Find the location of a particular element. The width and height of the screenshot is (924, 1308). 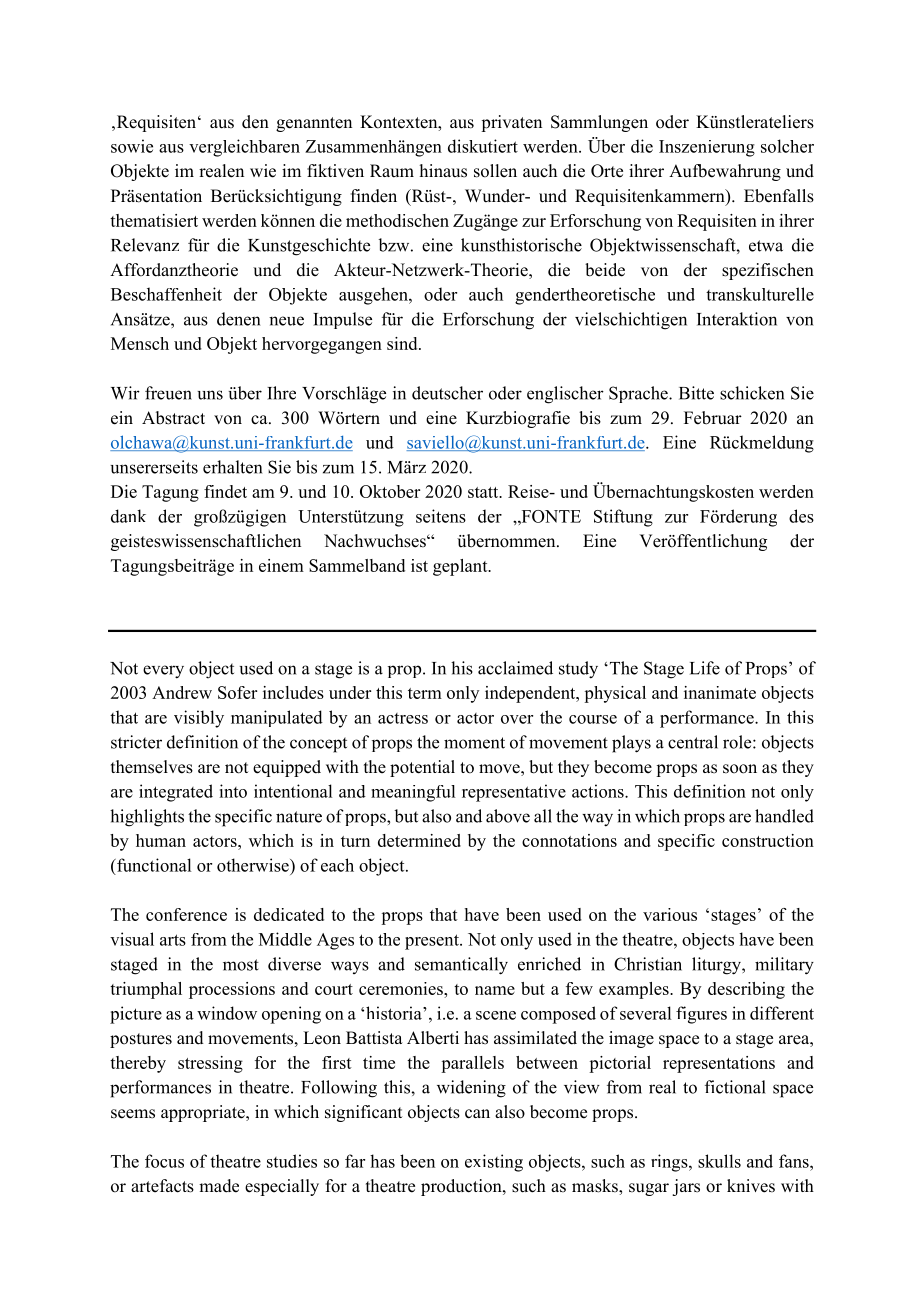

conference is located at coordinates (186, 914).
